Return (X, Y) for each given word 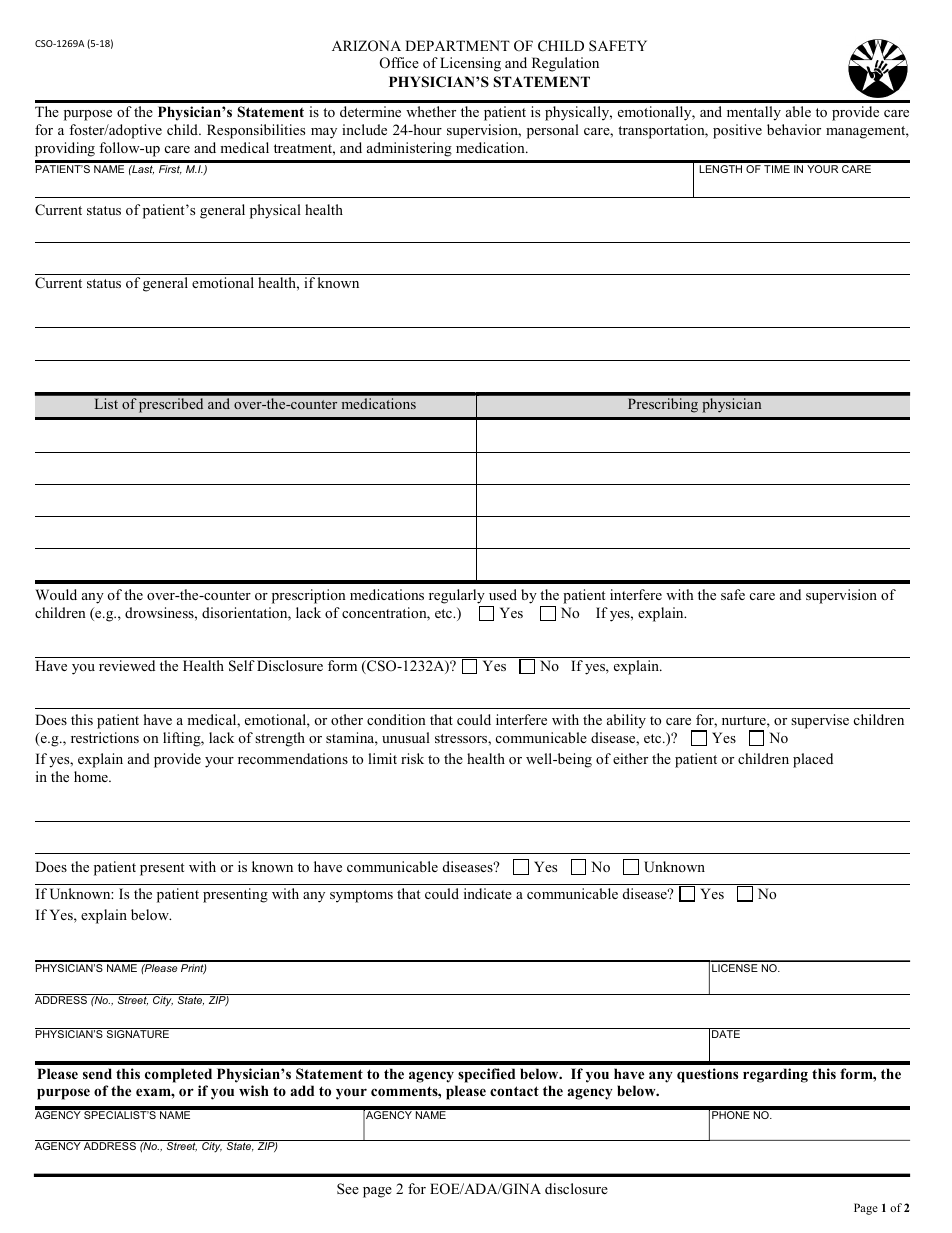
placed (813, 760)
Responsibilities (256, 131)
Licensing (470, 64)
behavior (794, 129)
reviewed (127, 665)
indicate (488, 893)
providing (65, 149)
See (348, 1188)
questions (707, 1075)
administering (409, 149)
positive (737, 131)
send (97, 1073)
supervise (820, 721)
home (92, 776)
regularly (458, 598)
